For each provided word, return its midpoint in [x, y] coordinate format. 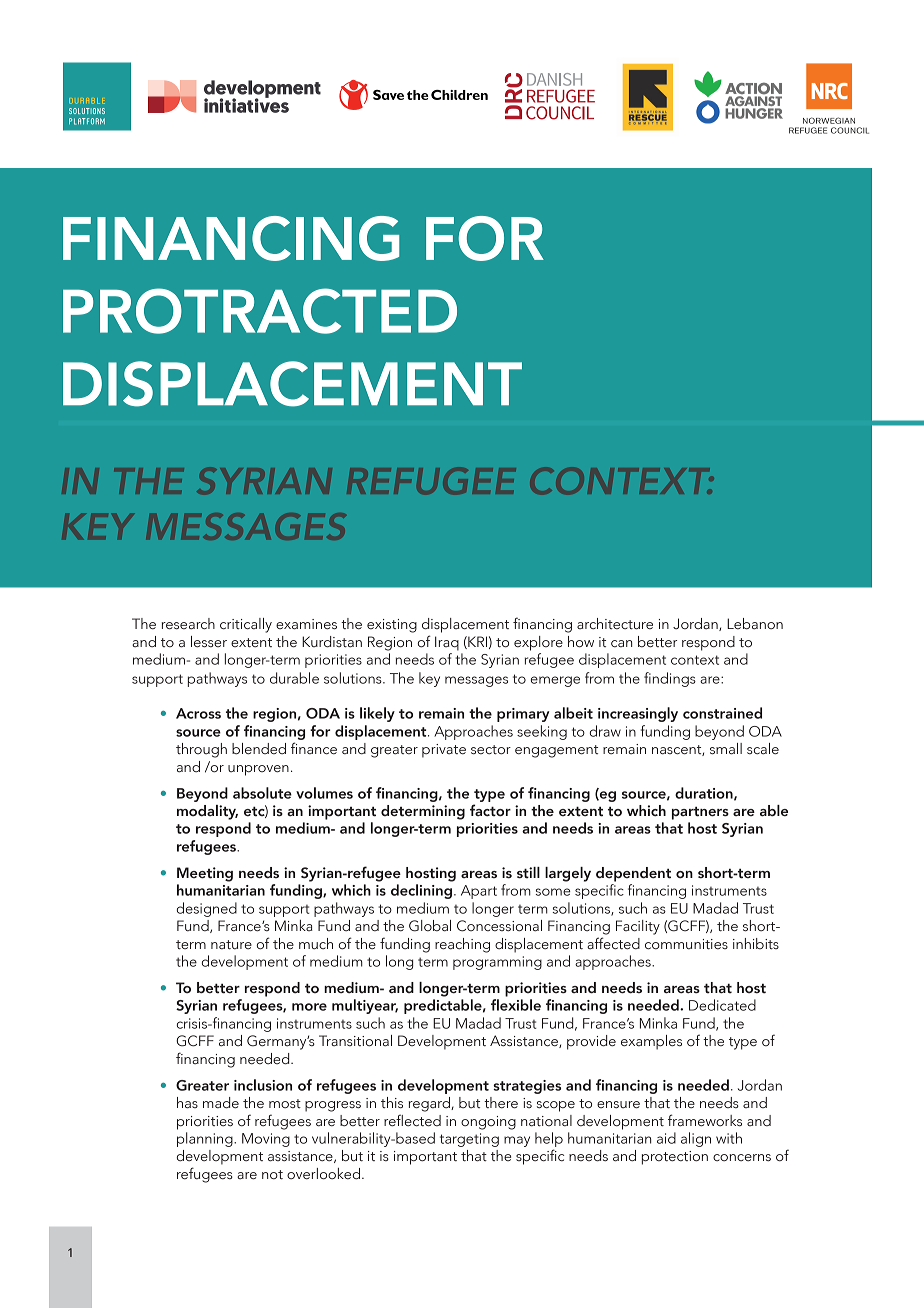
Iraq [447, 643]
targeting [469, 1140]
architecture [615, 624]
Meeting [205, 874]
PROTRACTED [260, 311]
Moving [266, 1140]
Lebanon [755, 624]
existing [392, 626]
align [696, 1139]
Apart [479, 892]
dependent [633, 874]
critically [246, 625]
